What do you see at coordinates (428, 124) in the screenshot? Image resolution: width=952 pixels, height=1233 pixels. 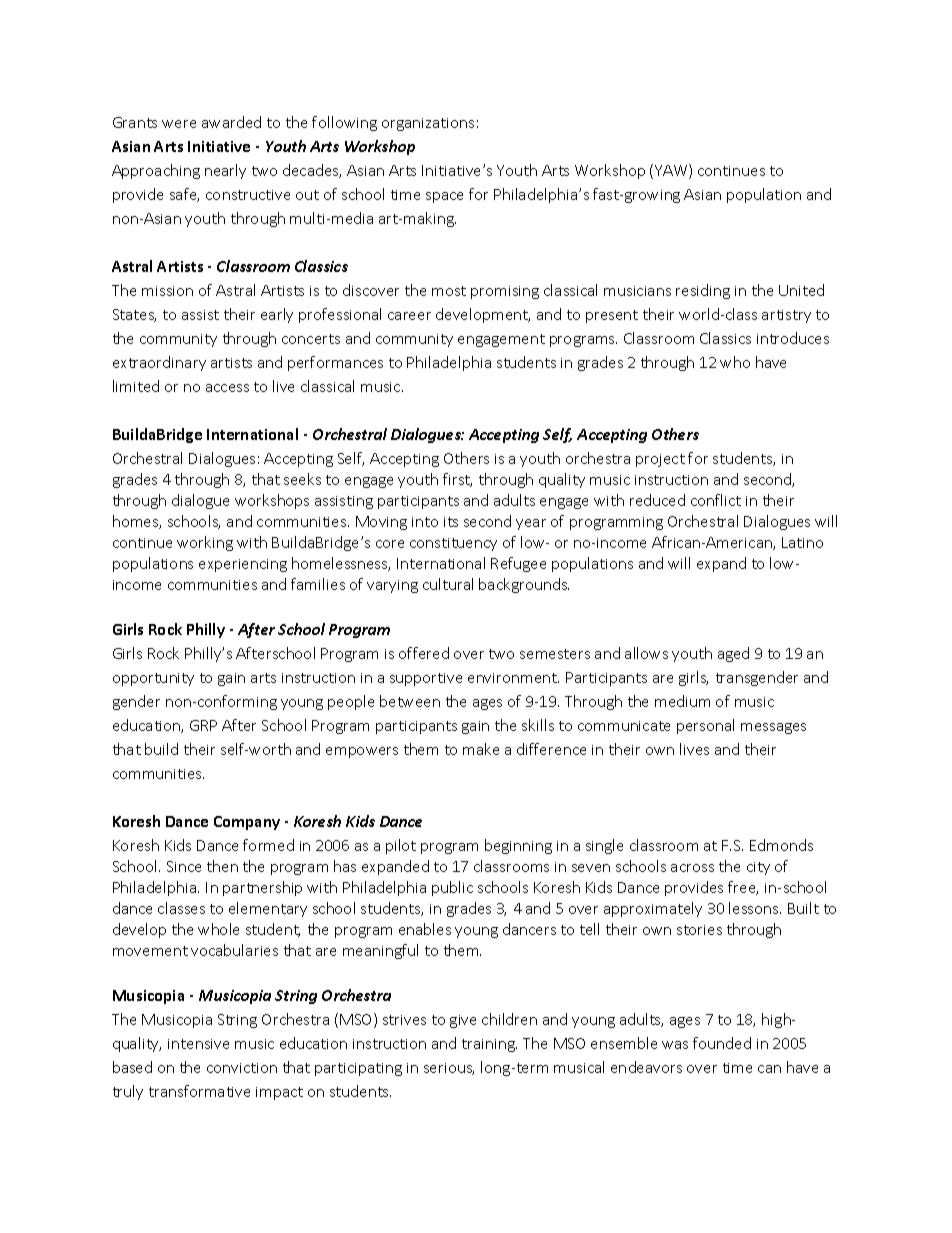 I see `organizations` at bounding box center [428, 124].
